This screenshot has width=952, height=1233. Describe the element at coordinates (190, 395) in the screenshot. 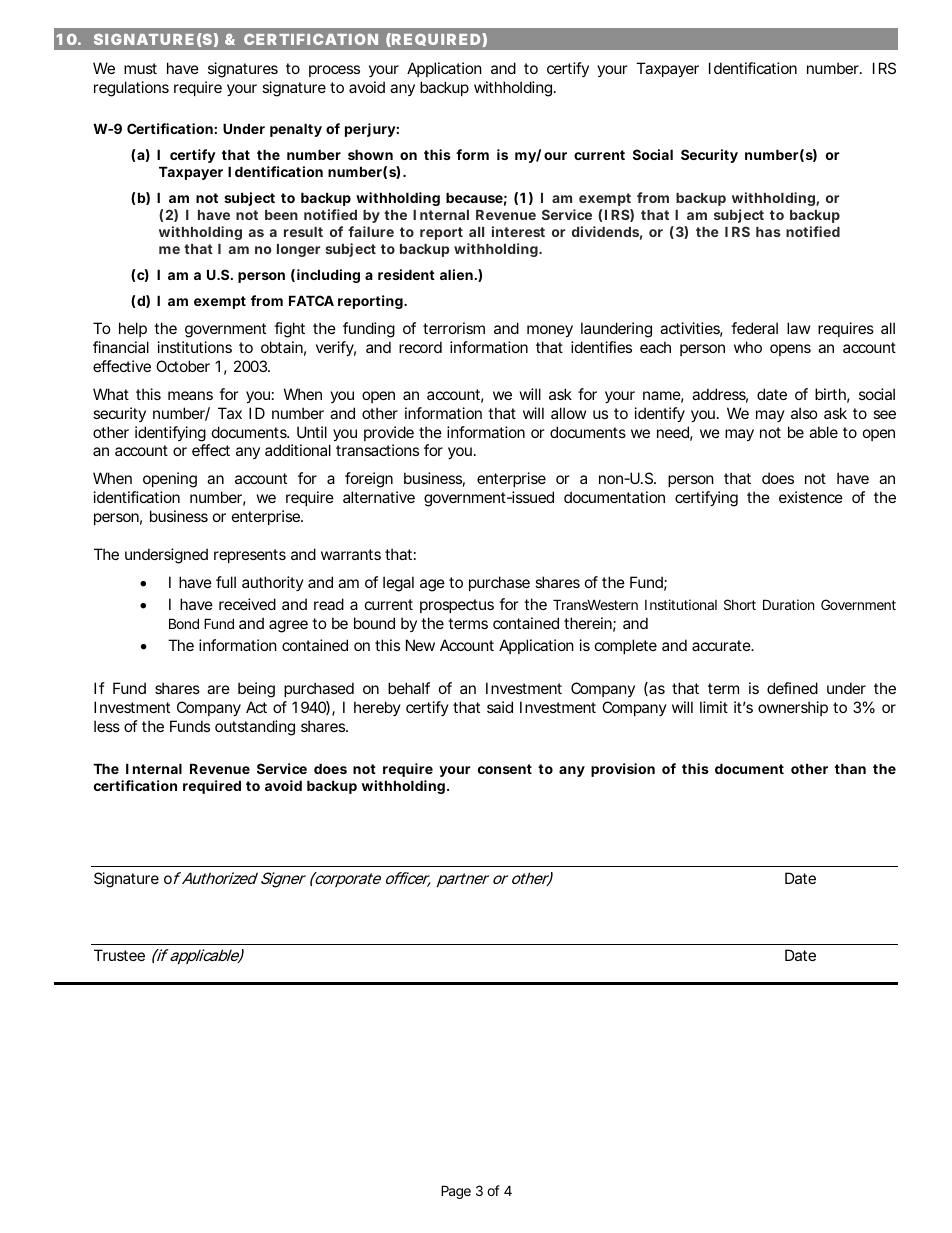

I see `means` at that location.
